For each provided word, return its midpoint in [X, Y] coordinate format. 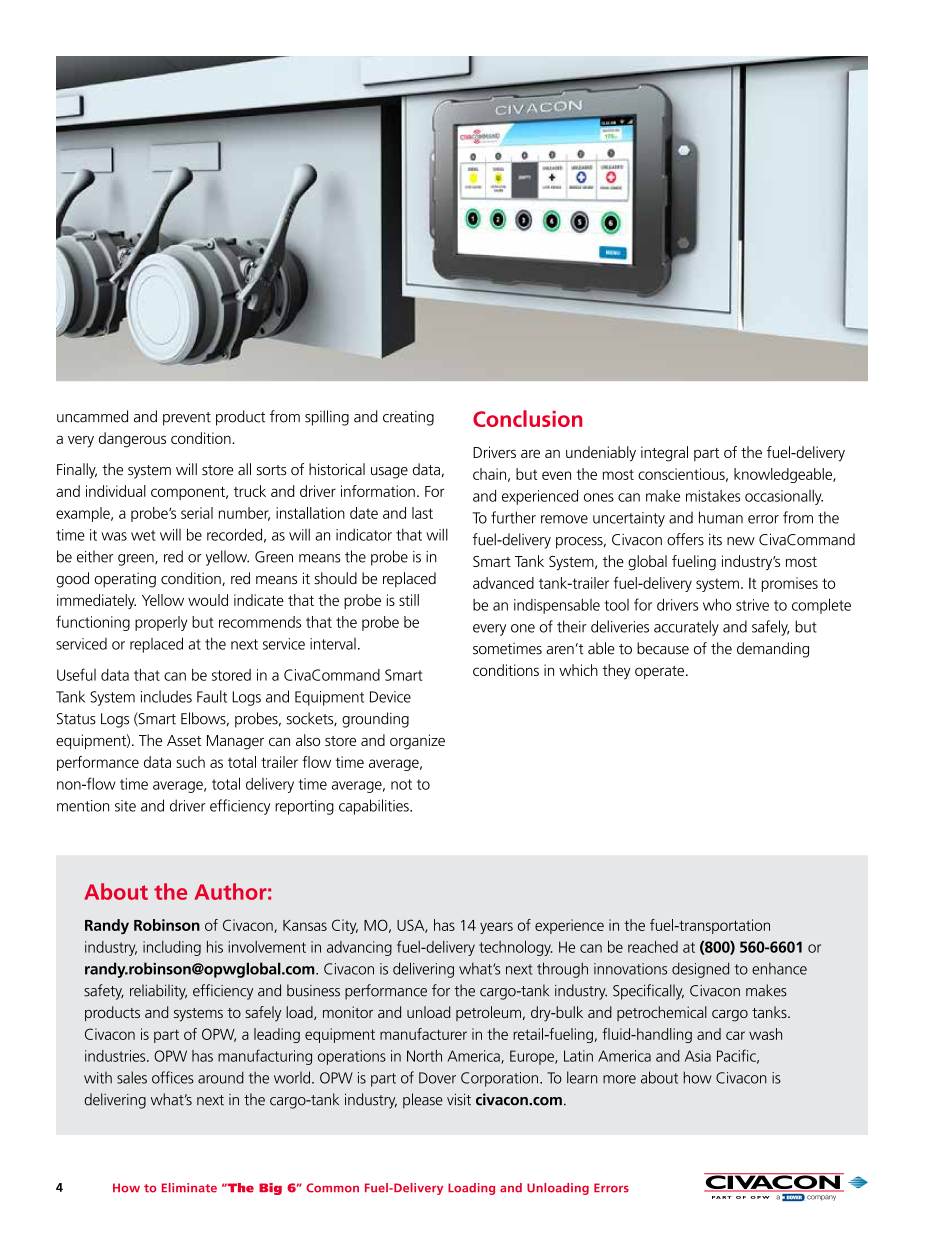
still [409, 600]
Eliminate [189, 1188]
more [619, 1079]
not [401, 784]
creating [408, 418]
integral [664, 454]
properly [161, 623]
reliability [158, 992]
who [717, 605]
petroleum [488, 1013]
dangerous [132, 440]
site [125, 806]
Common [332, 1188]
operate [659, 672]
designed [700, 970]
